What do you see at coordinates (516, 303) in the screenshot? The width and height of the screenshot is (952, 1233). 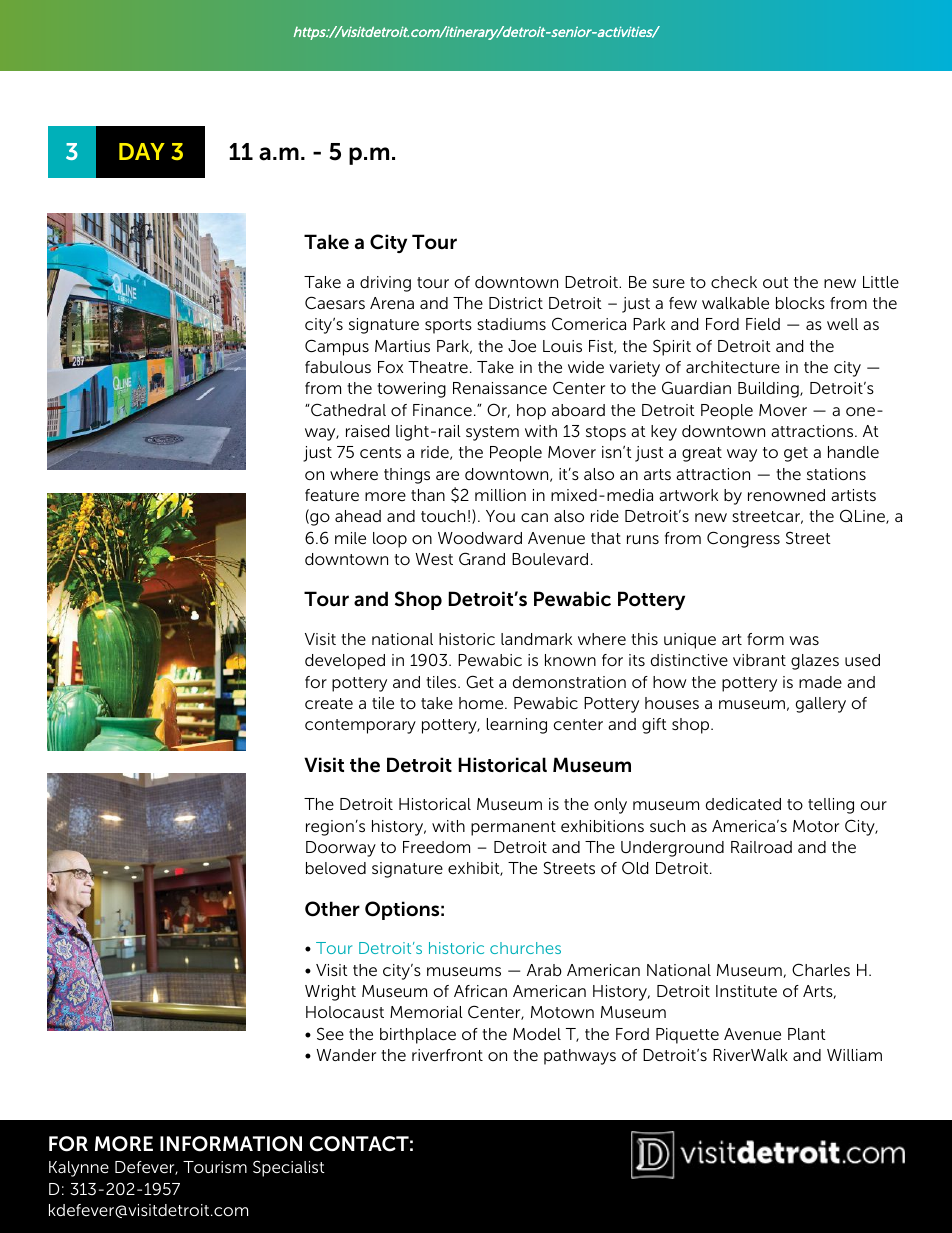 I see `District` at bounding box center [516, 303].
